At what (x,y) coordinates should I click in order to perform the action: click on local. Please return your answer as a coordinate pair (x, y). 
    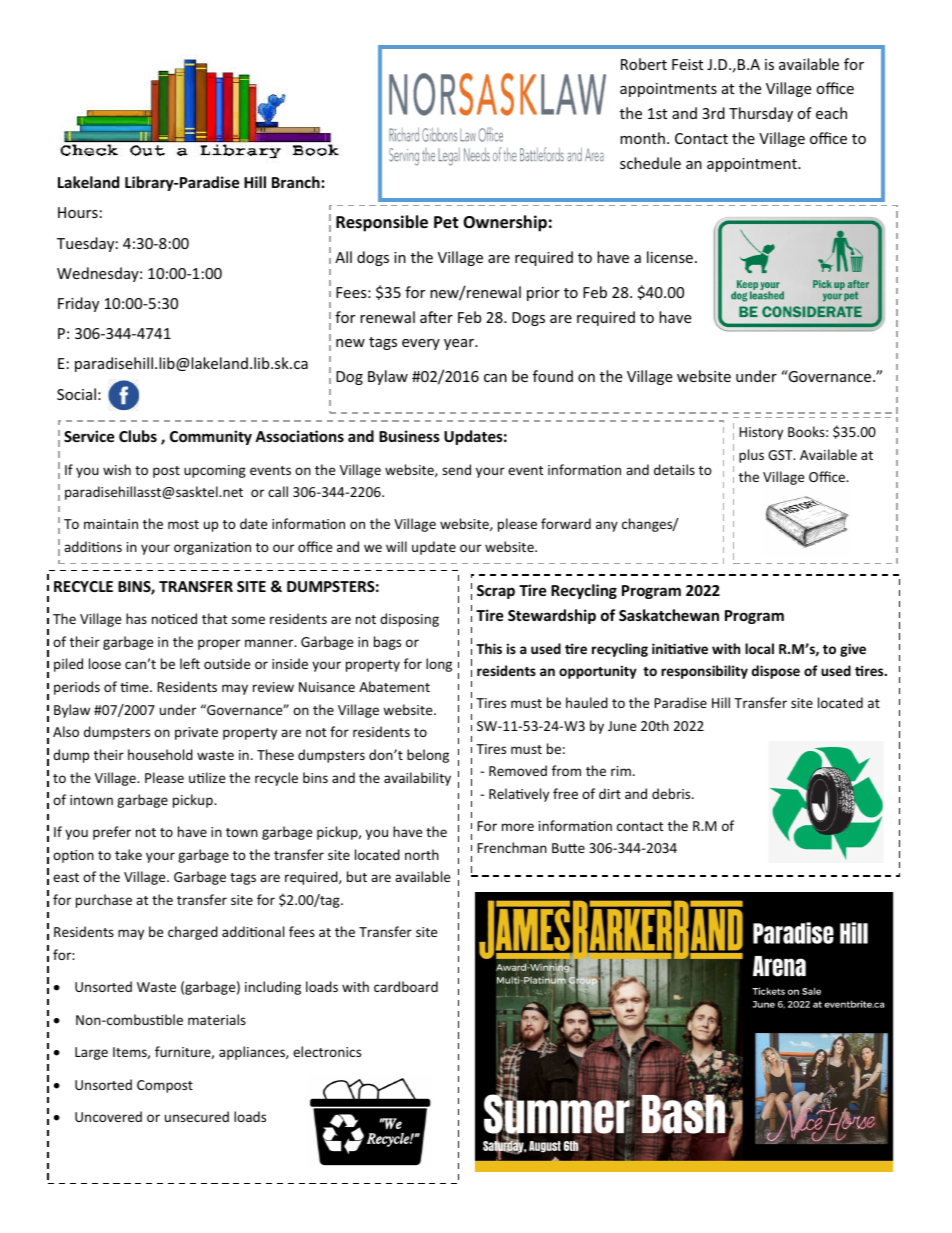
    Looking at the image, I should click on (759, 648).
